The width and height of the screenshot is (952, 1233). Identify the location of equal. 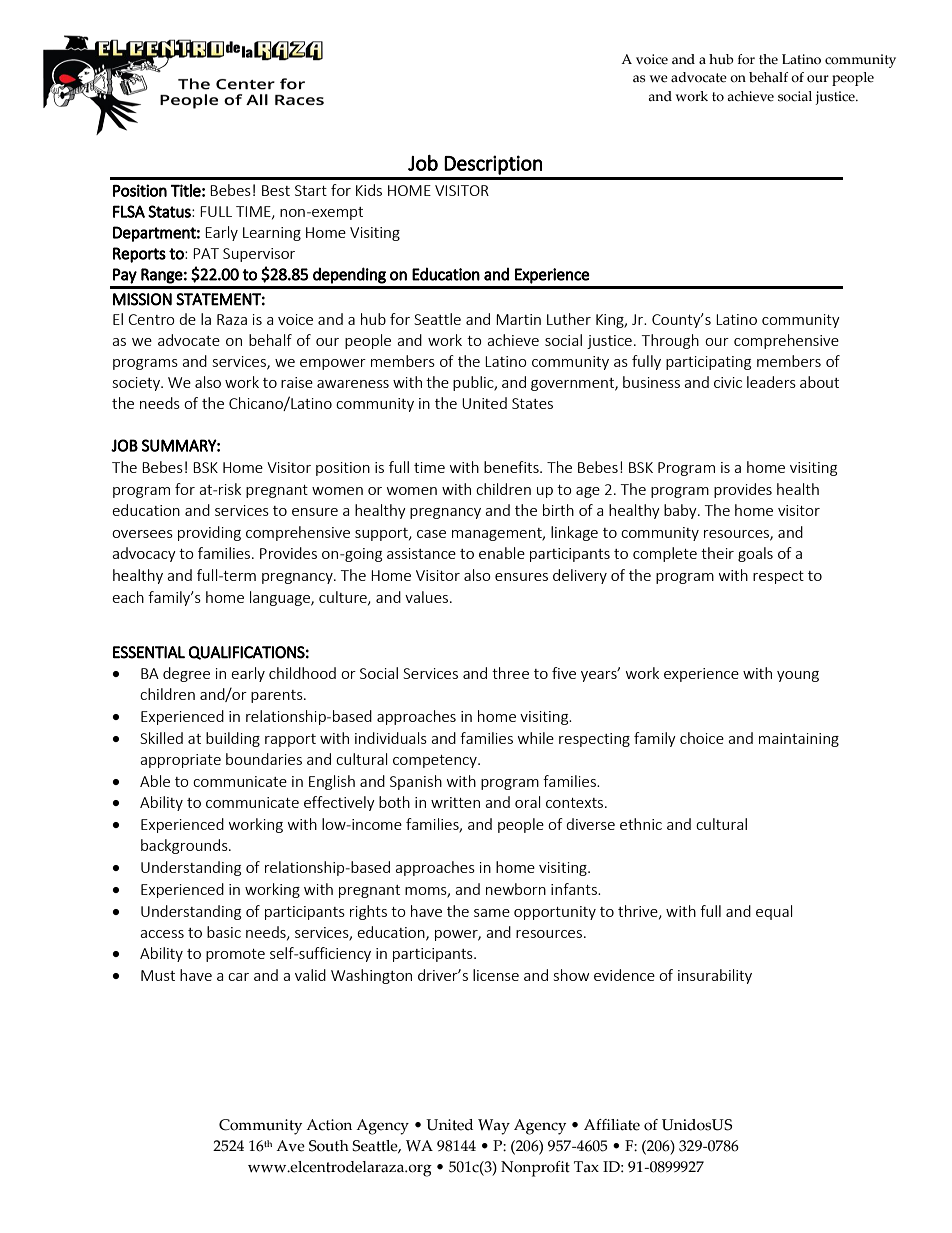
(774, 912).
